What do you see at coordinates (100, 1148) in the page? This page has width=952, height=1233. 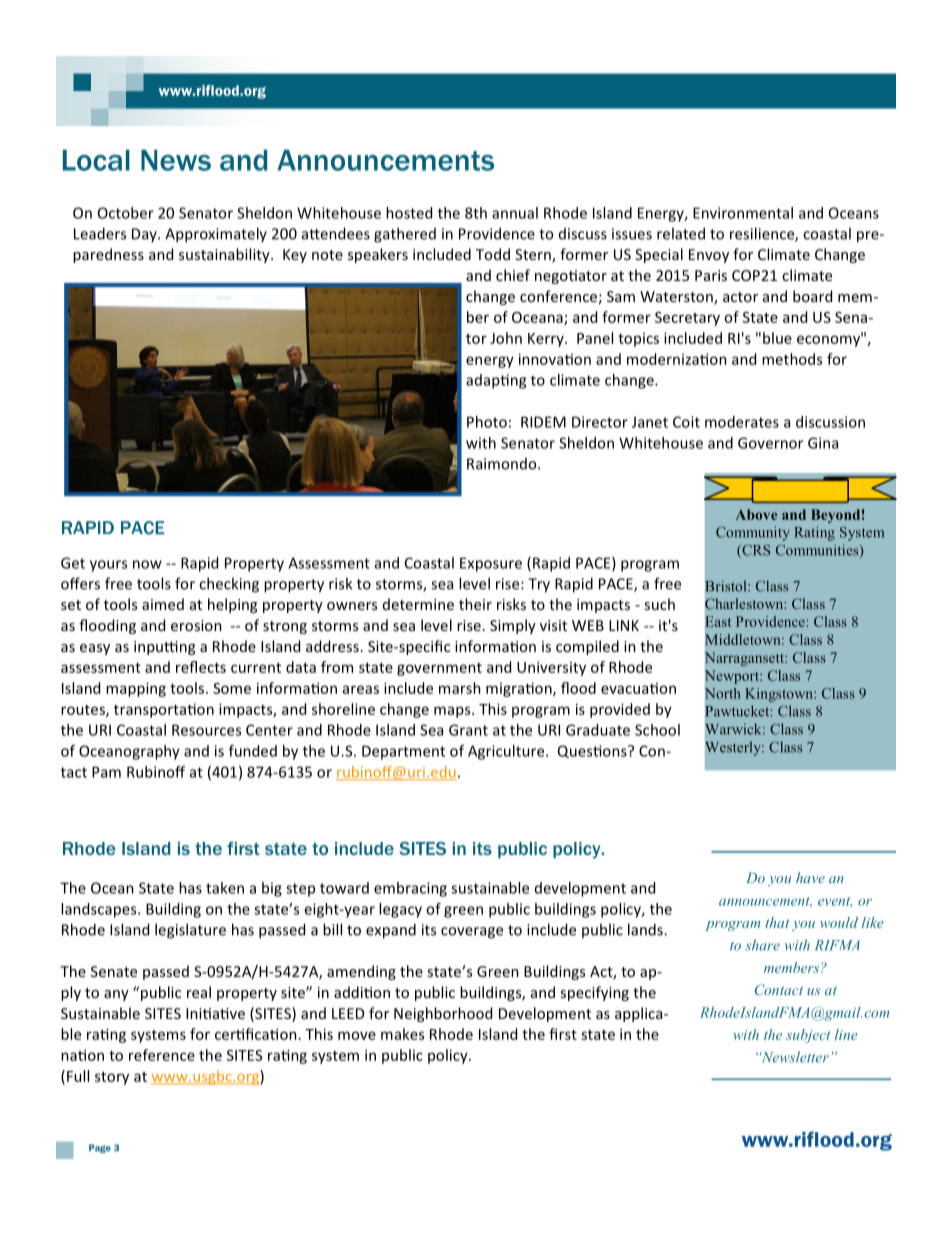 I see `Page` at bounding box center [100, 1148].
